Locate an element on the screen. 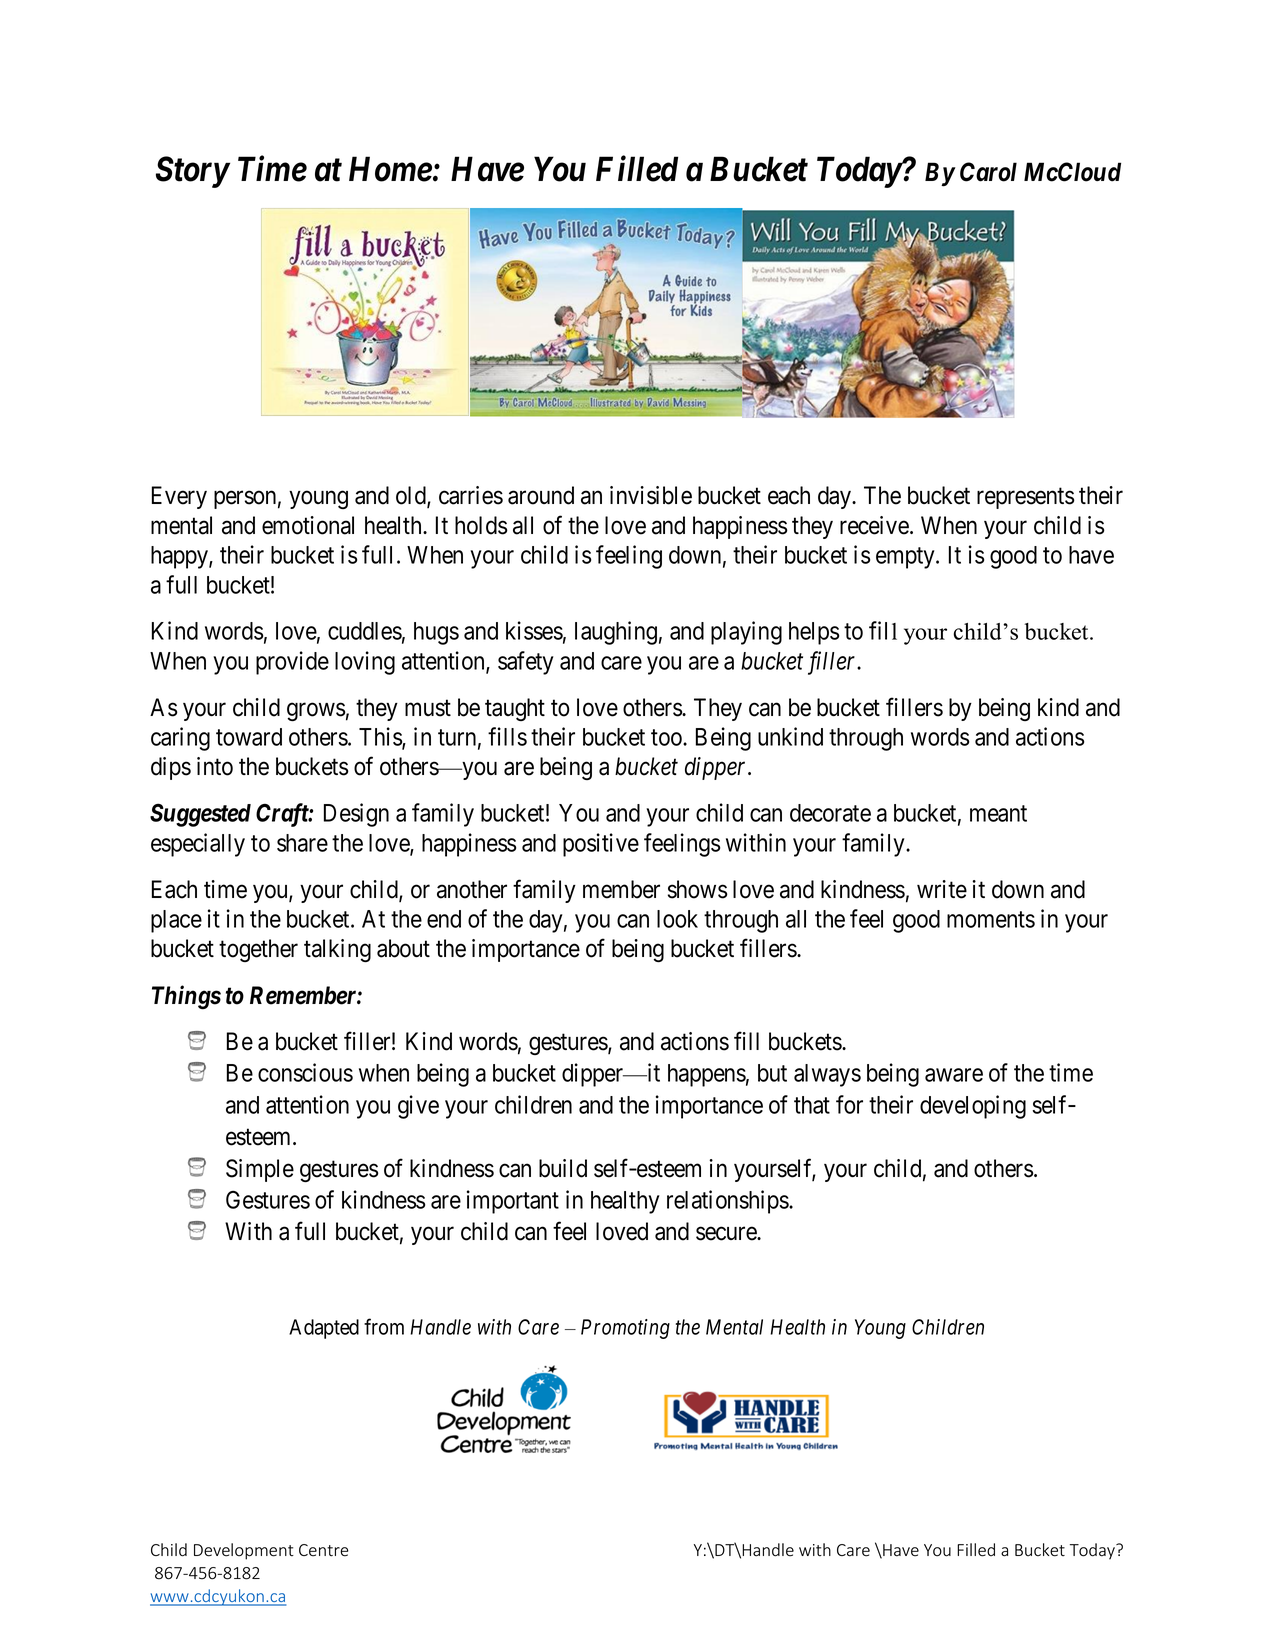  secure is located at coordinates (727, 1234).
